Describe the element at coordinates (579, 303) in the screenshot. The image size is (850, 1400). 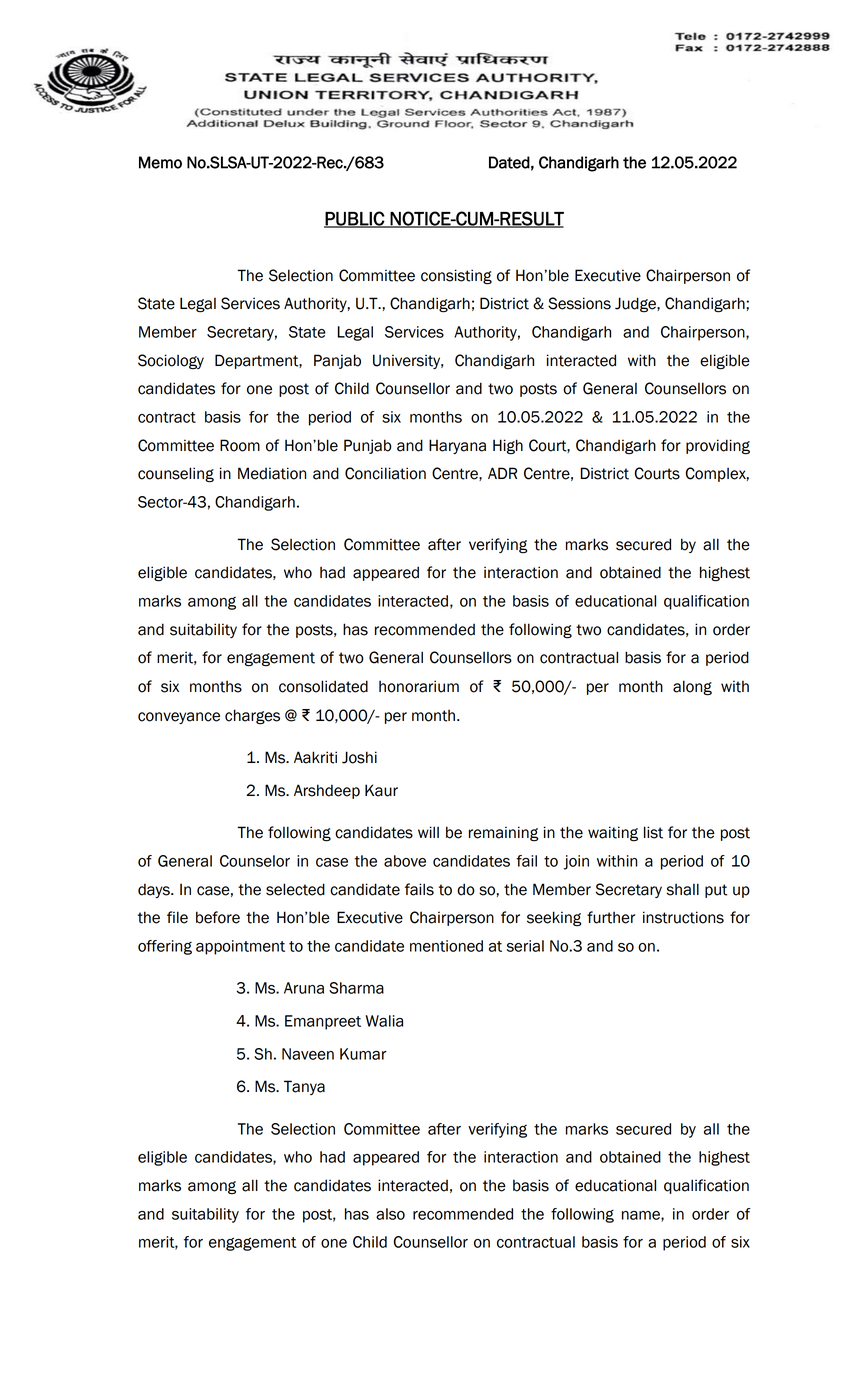
I see `Sessions` at that location.
